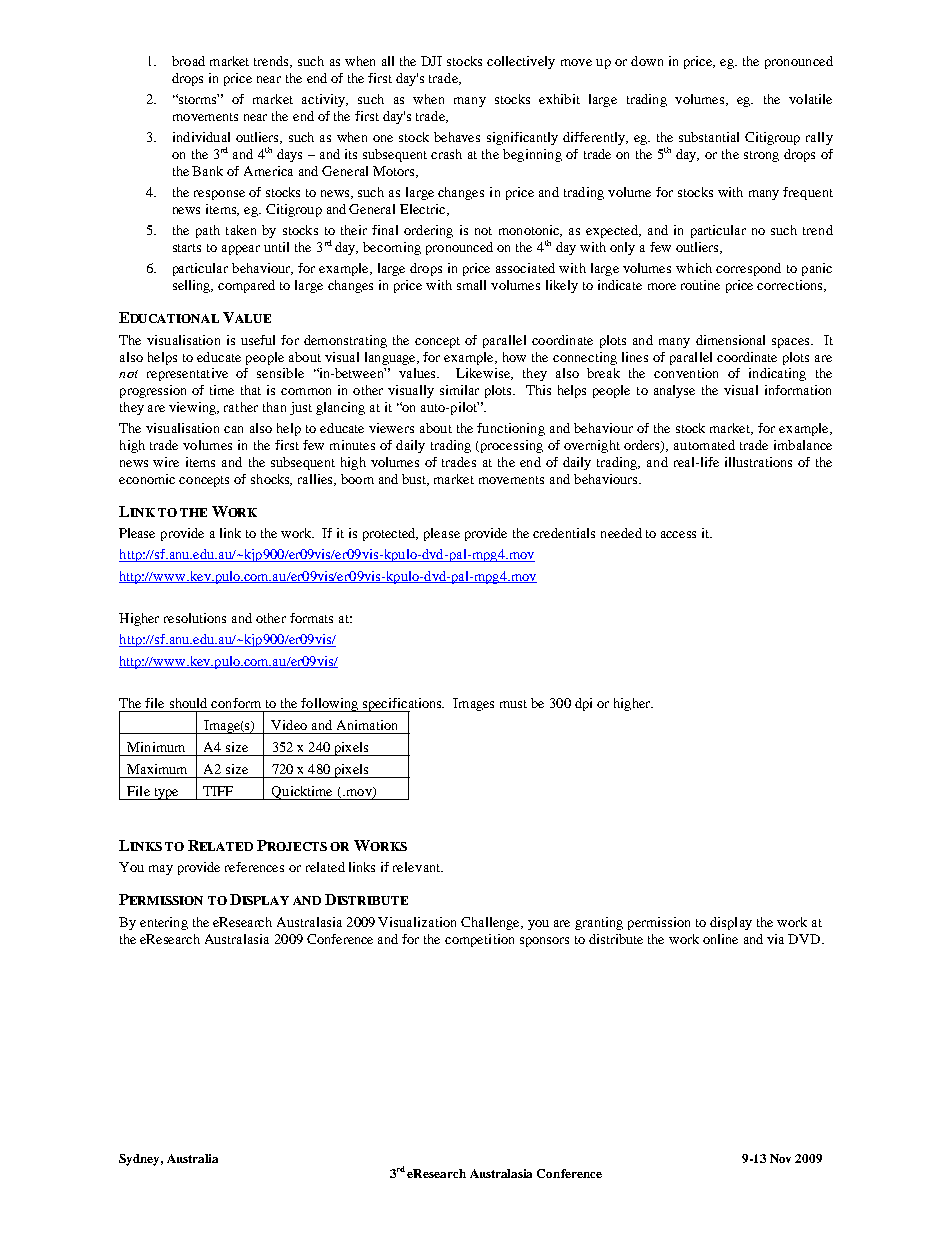 This page has height=1233, width=952. I want to click on must, so click(513, 704).
